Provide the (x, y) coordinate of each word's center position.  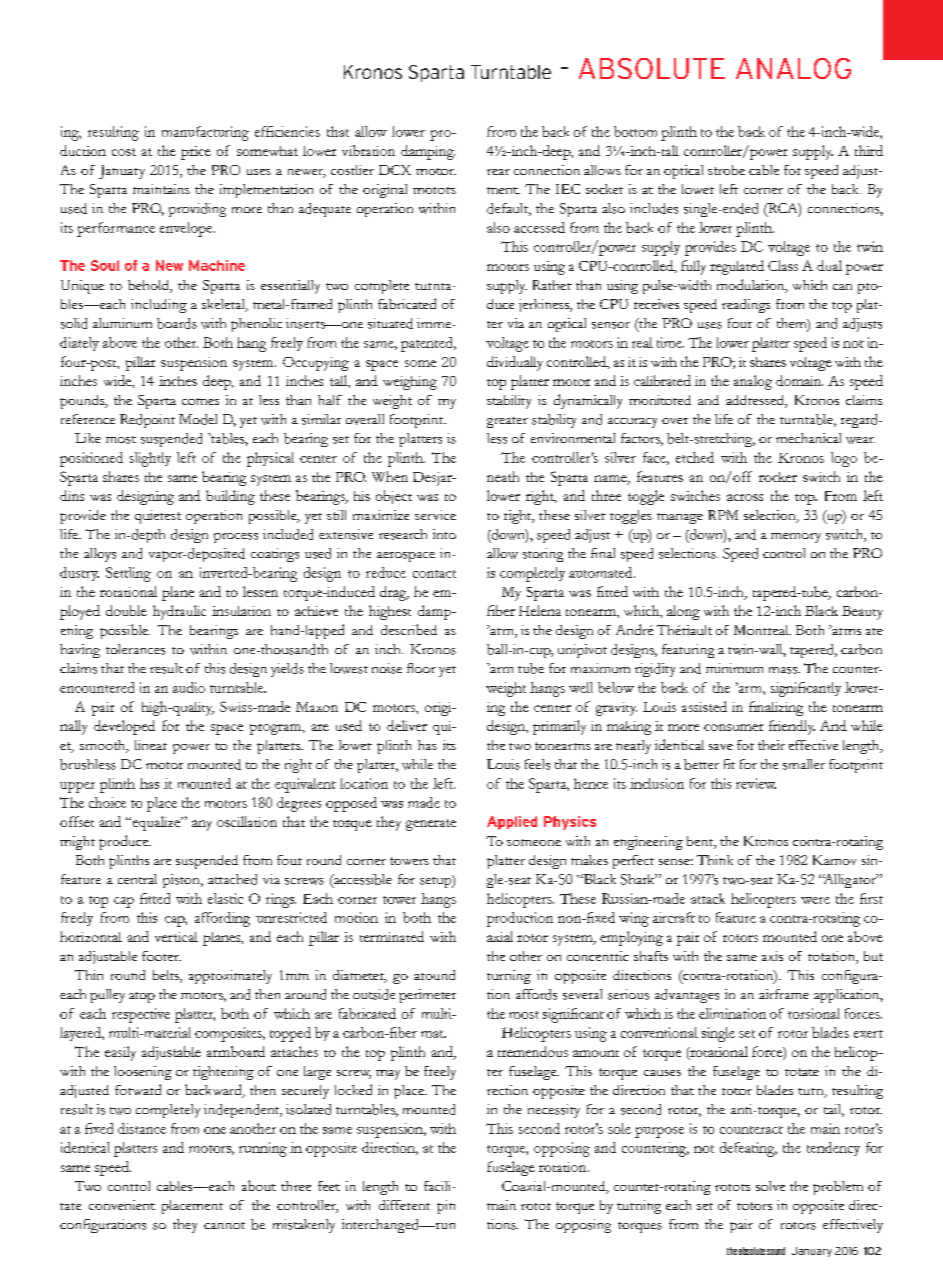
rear (498, 172)
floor (421, 668)
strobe (726, 170)
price (196, 153)
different (404, 1205)
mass (784, 670)
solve (770, 1186)
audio (189, 687)
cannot (224, 1225)
